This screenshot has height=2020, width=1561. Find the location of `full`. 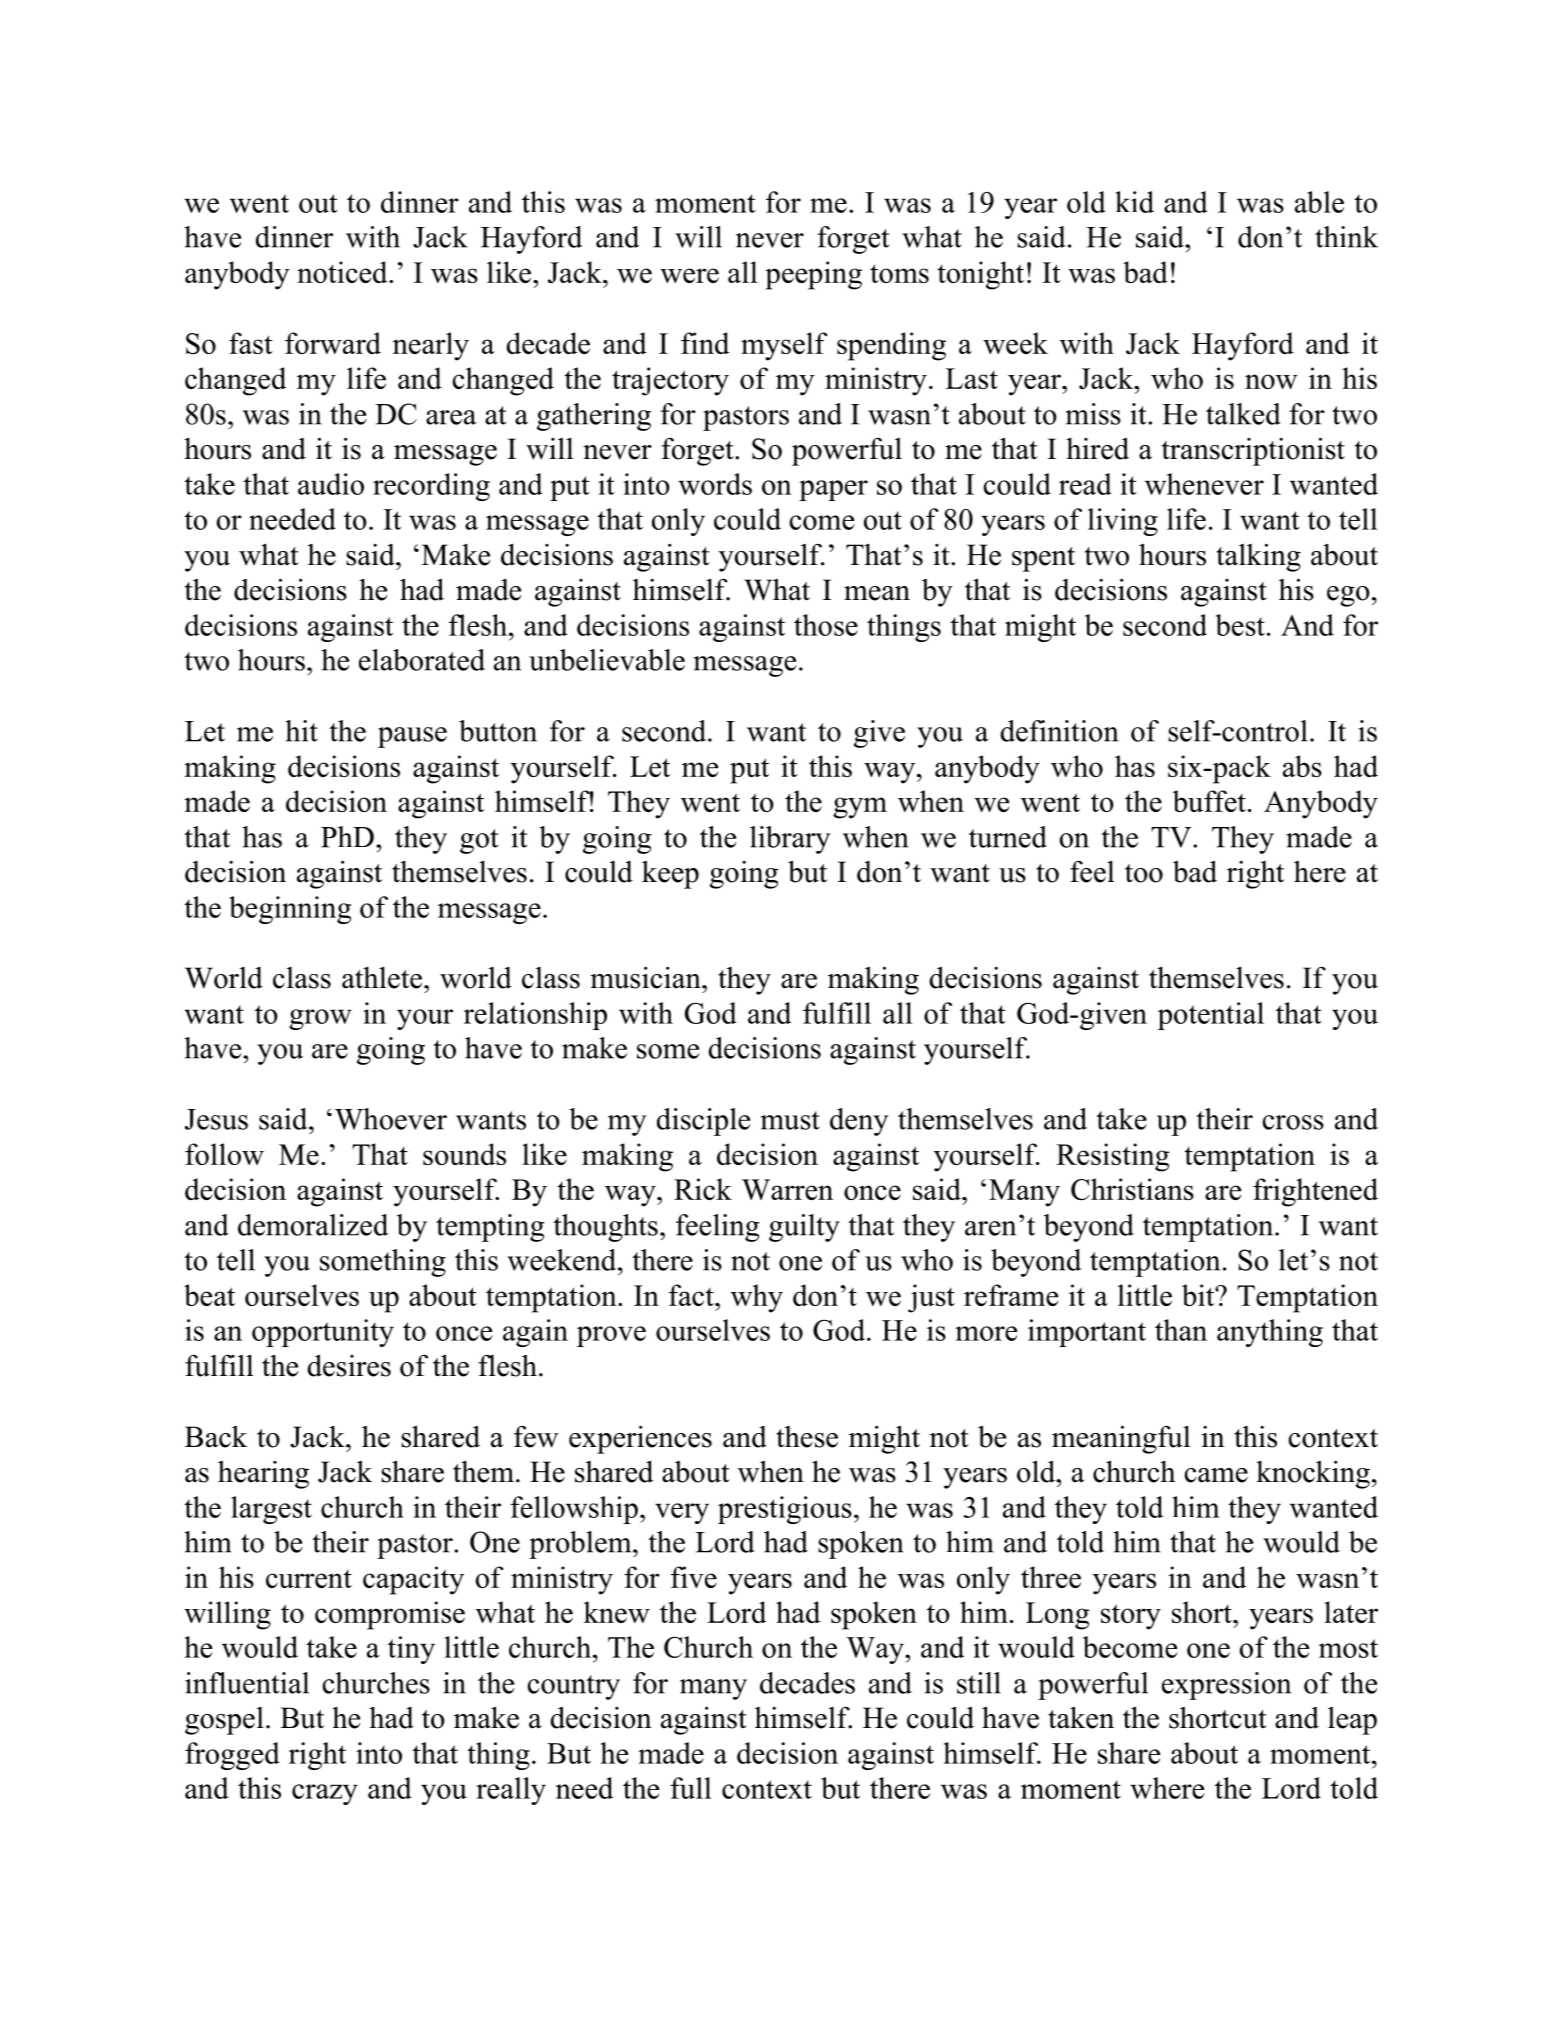

full is located at coordinates (690, 1788).
